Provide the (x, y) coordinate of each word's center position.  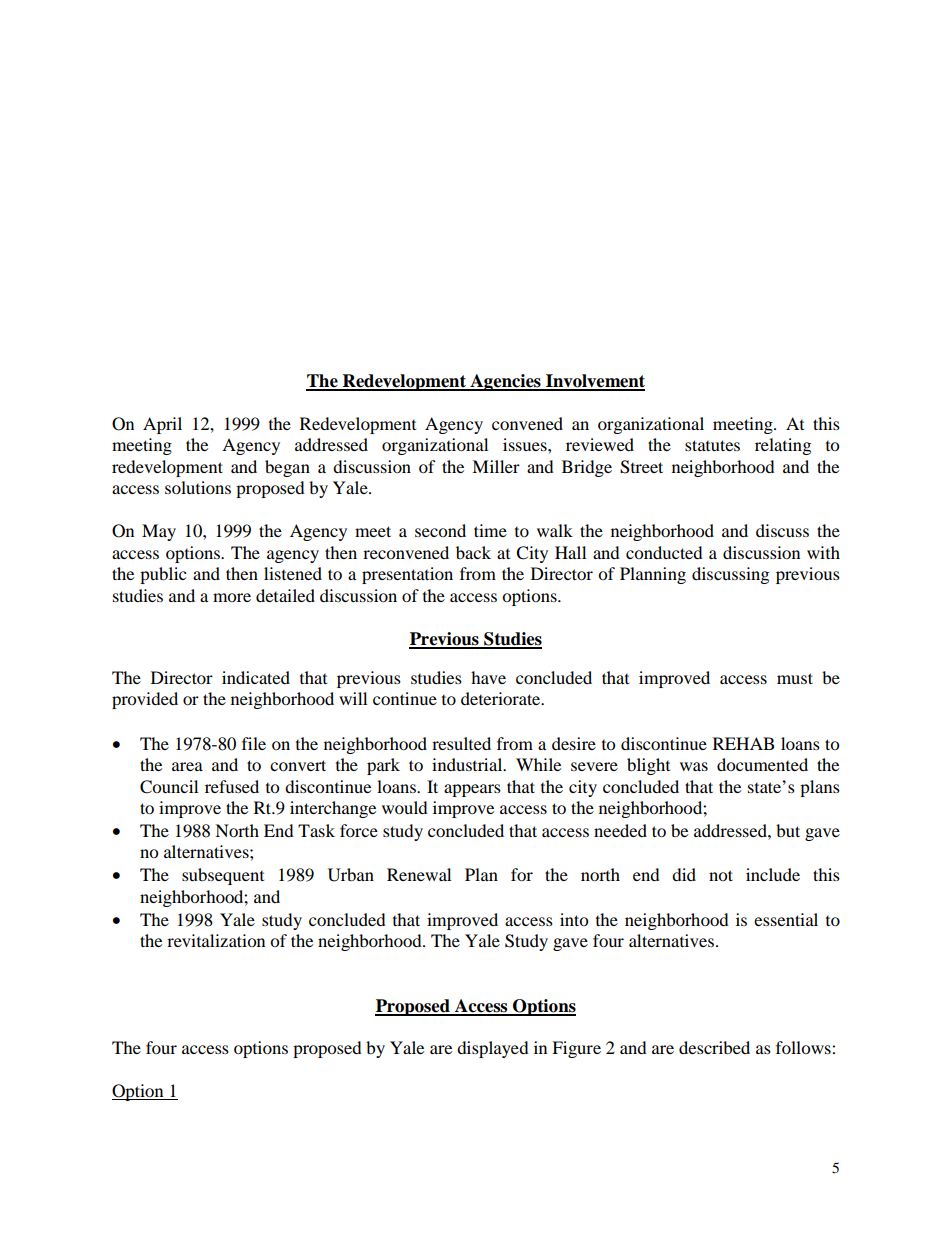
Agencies (505, 382)
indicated (256, 677)
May (159, 532)
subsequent (223, 876)
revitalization (216, 940)
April (162, 425)
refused (232, 786)
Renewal (419, 874)
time (490, 530)
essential (786, 919)
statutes (712, 445)
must (795, 678)
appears (472, 790)
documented (762, 764)
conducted (664, 552)
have (488, 677)
